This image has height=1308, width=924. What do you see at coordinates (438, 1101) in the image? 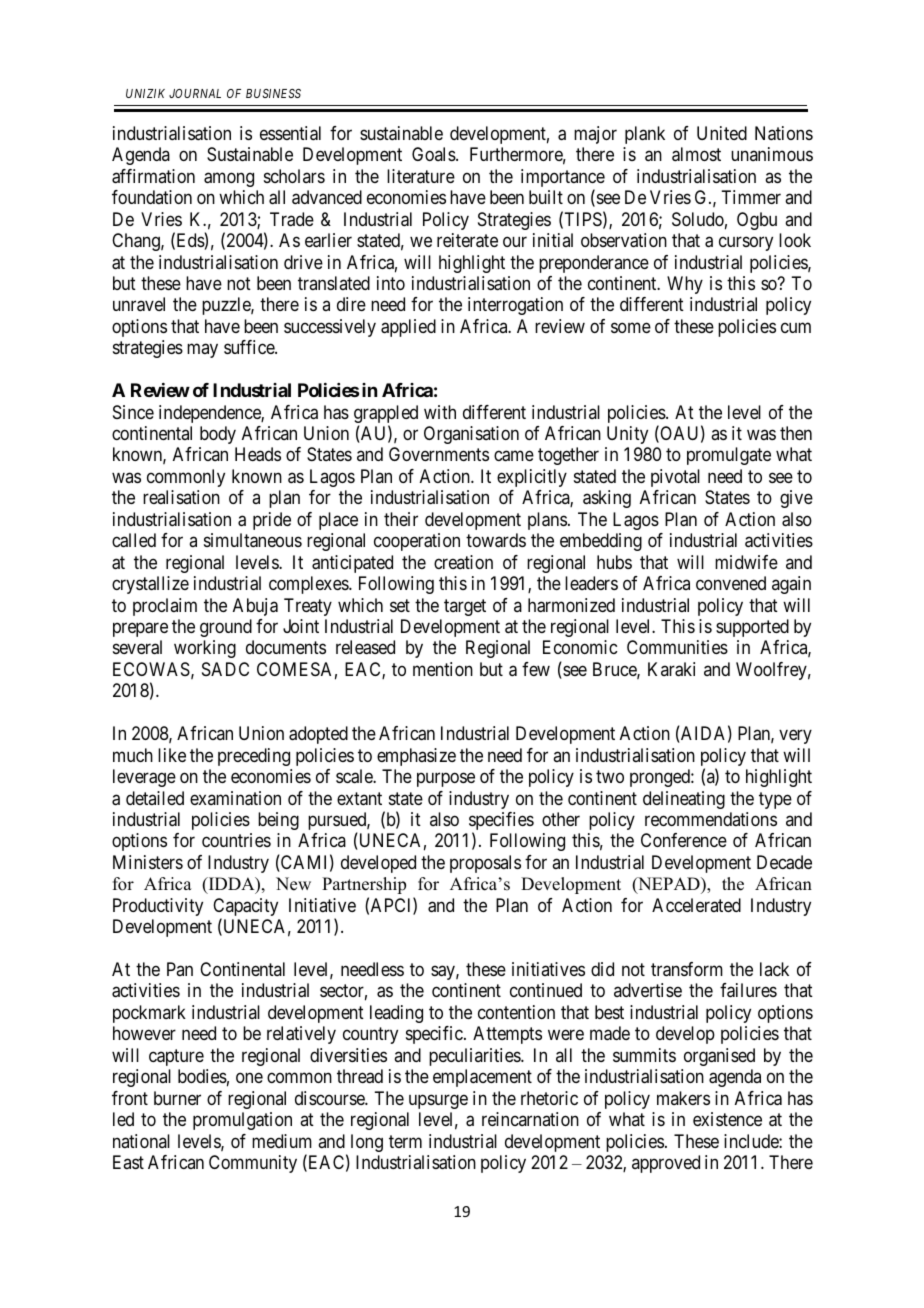
I see `upsurge` at bounding box center [438, 1101].
